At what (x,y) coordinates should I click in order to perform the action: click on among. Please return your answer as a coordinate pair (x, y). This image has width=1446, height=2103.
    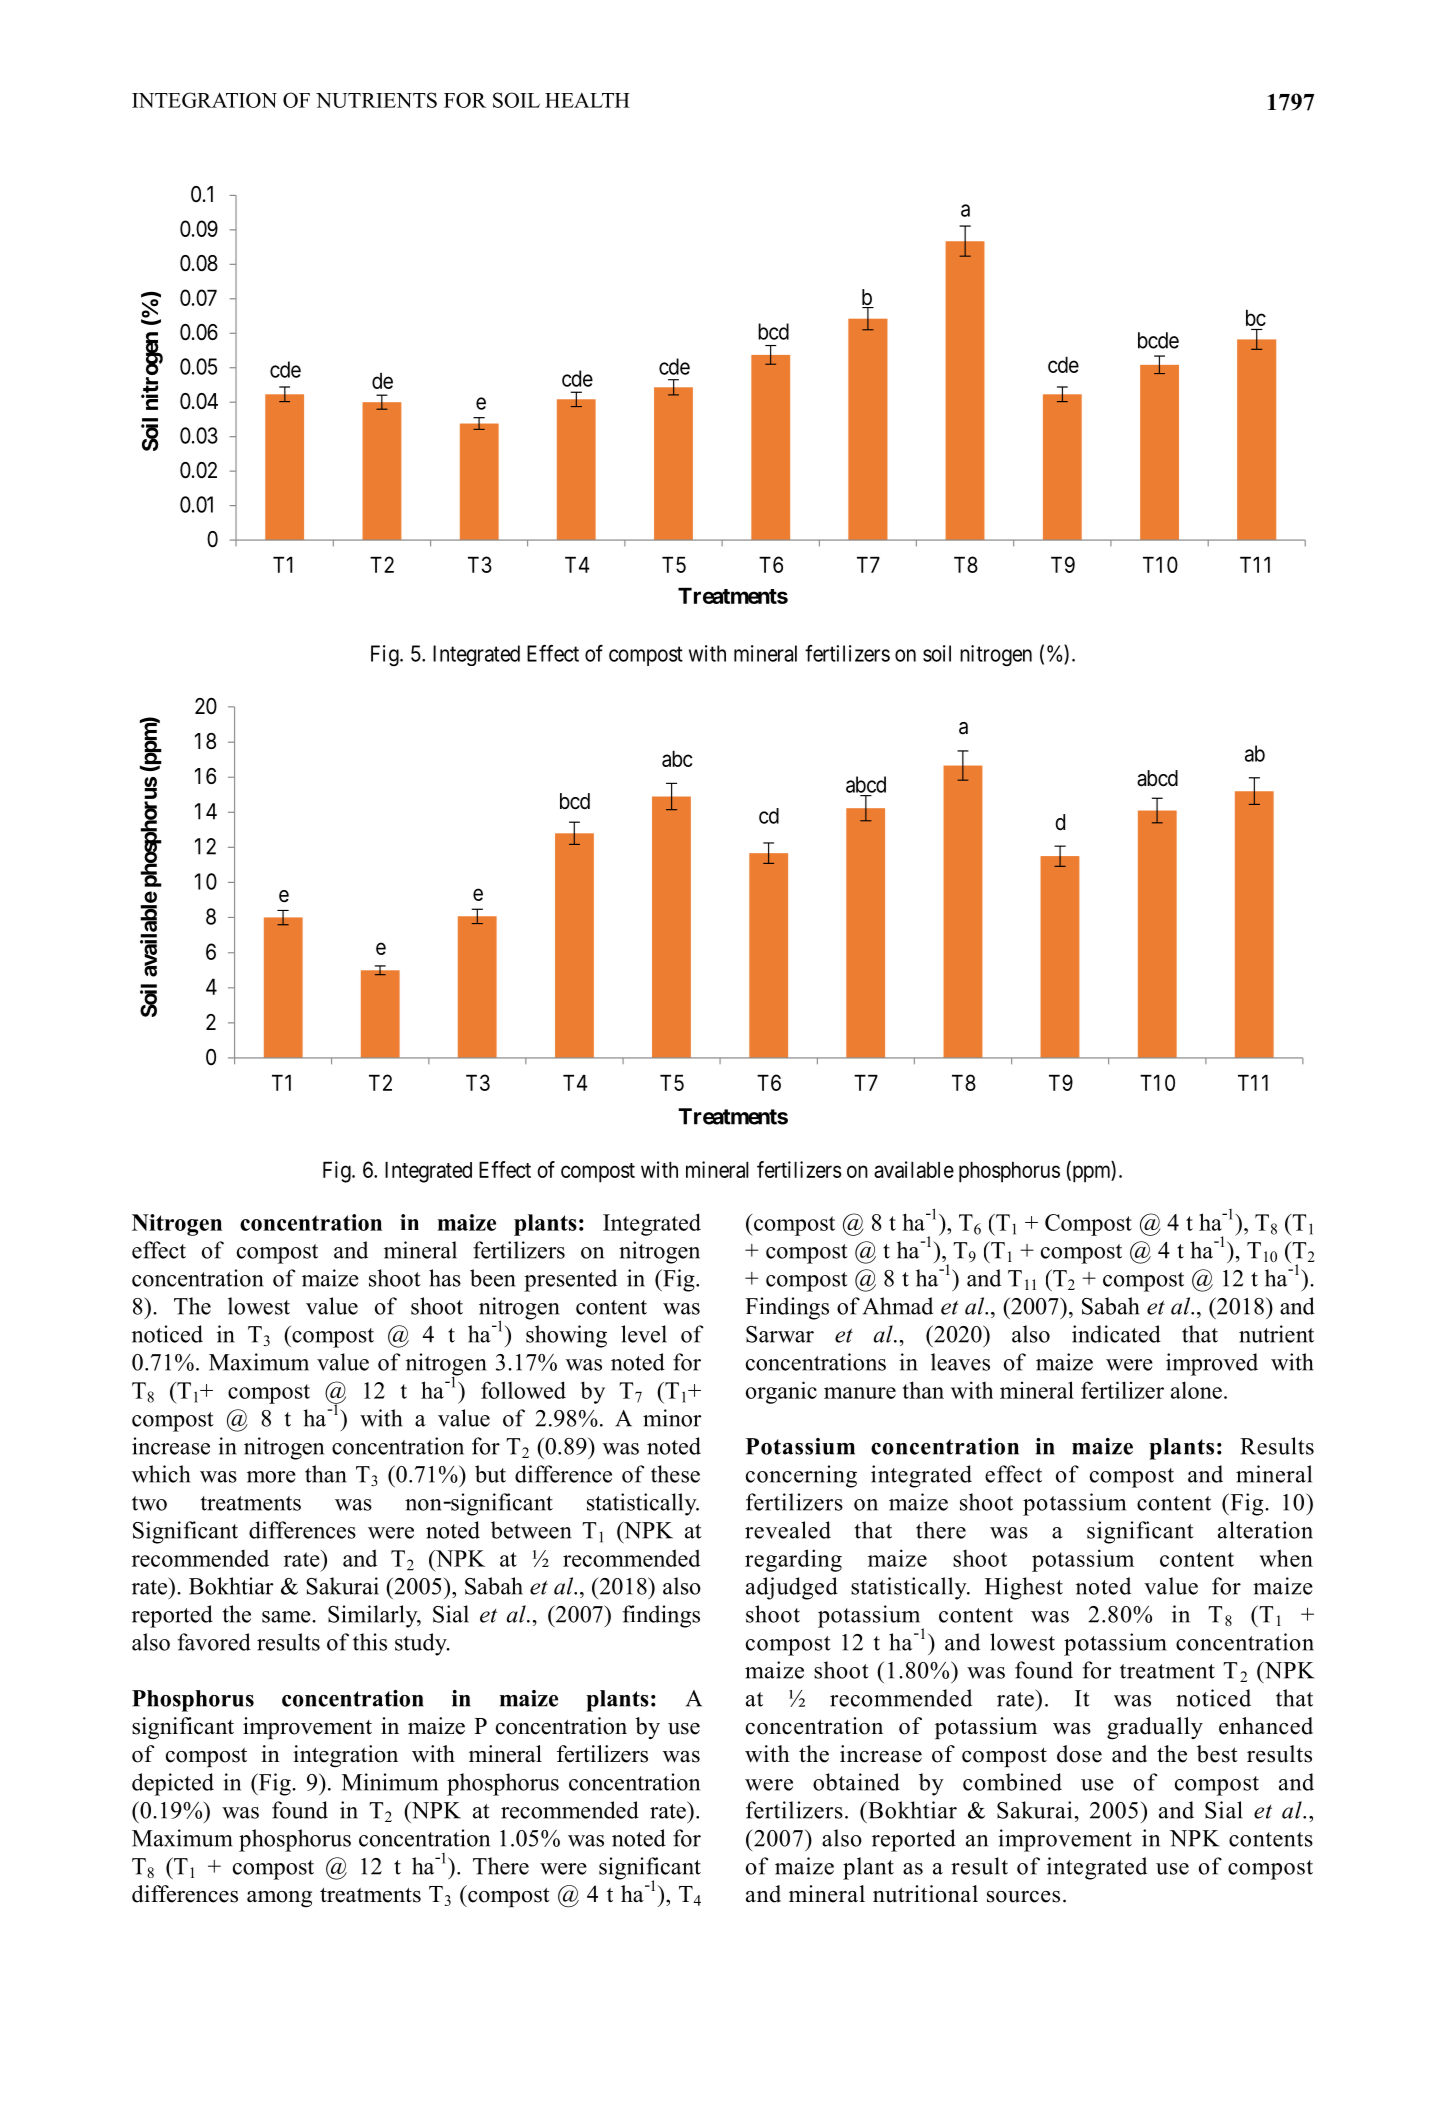
    Looking at the image, I should click on (279, 1899).
